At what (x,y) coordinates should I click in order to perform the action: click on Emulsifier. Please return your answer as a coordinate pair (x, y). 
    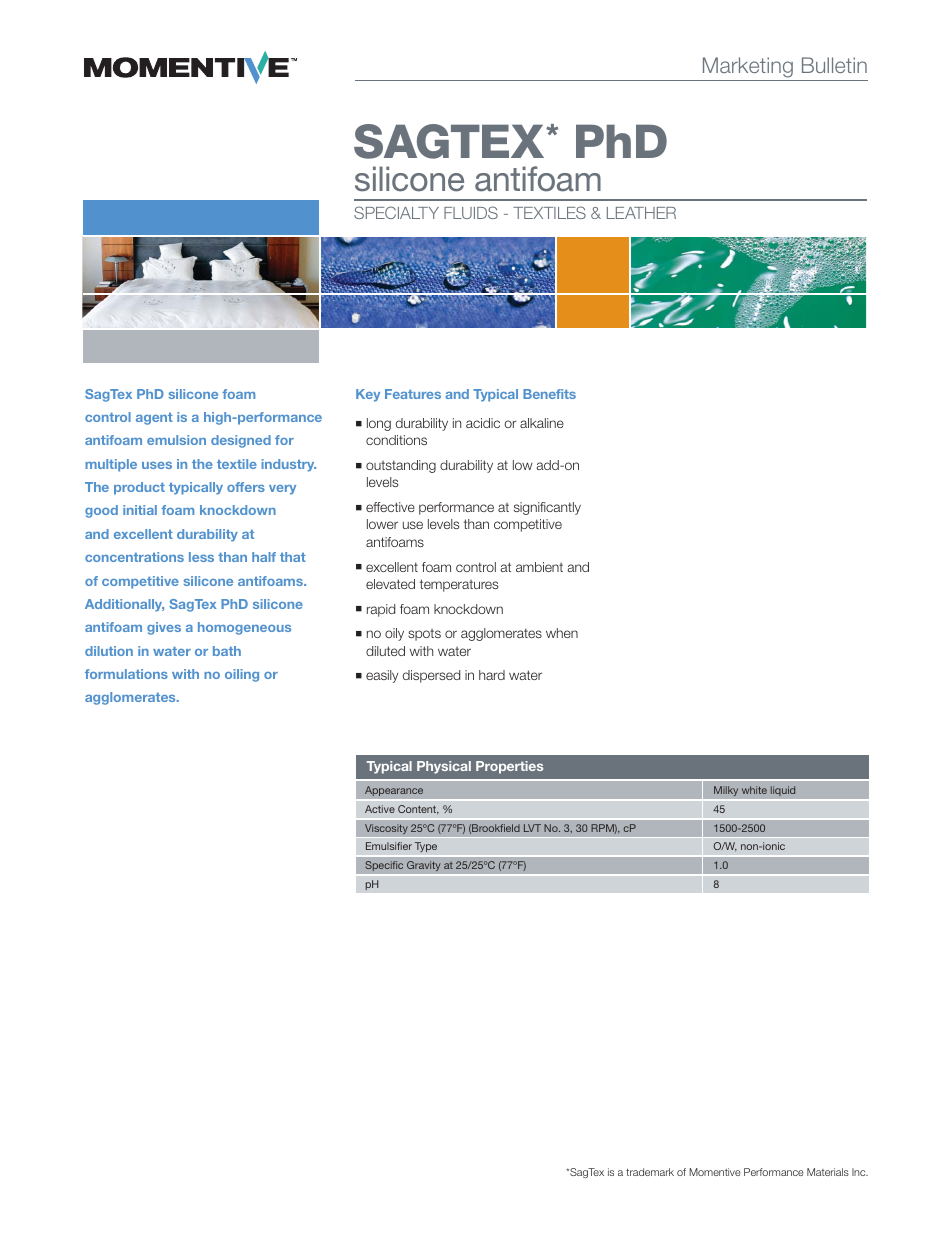
    Looking at the image, I should click on (389, 846).
